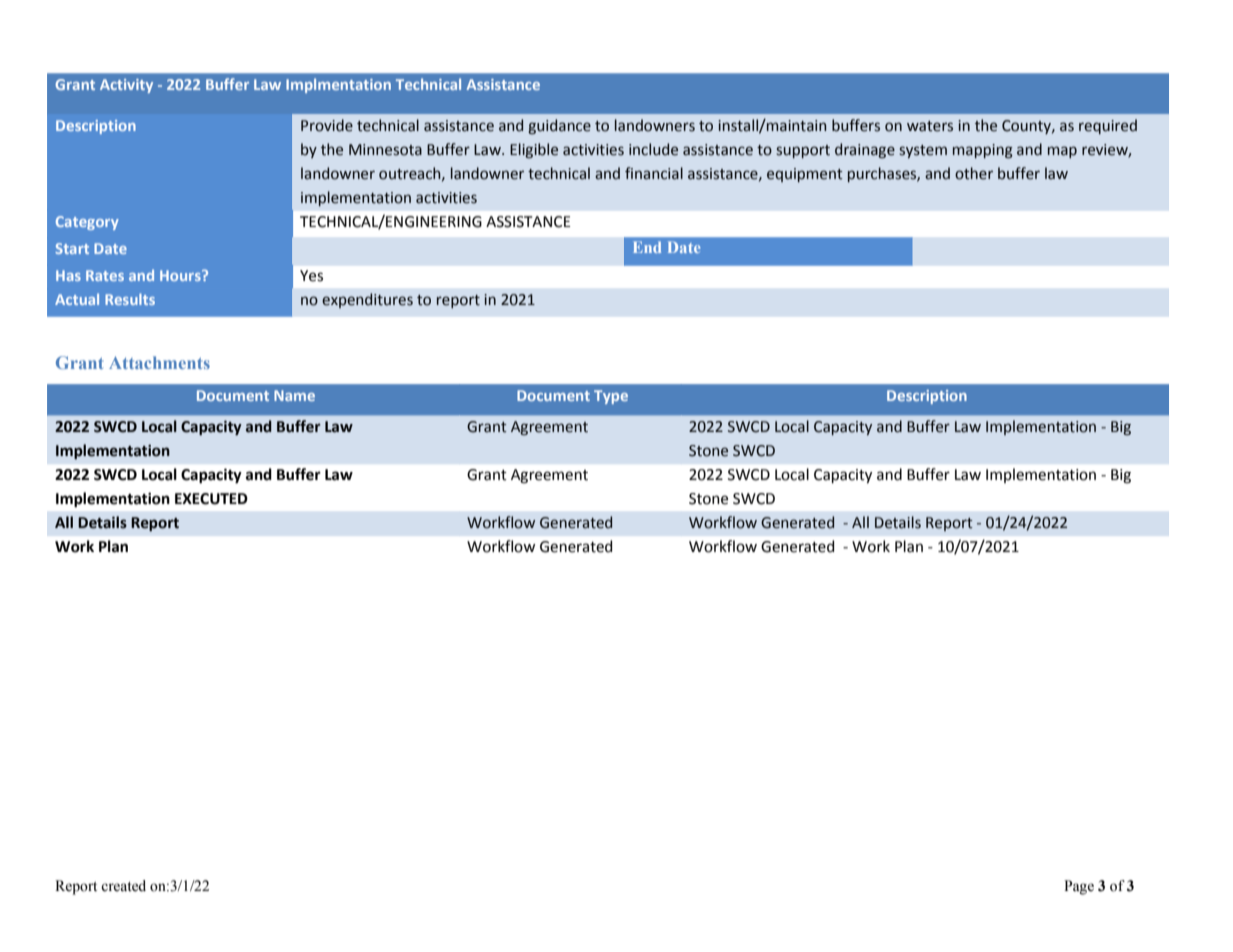  What do you see at coordinates (367, 300) in the screenshot?
I see `expenditures` at bounding box center [367, 300].
